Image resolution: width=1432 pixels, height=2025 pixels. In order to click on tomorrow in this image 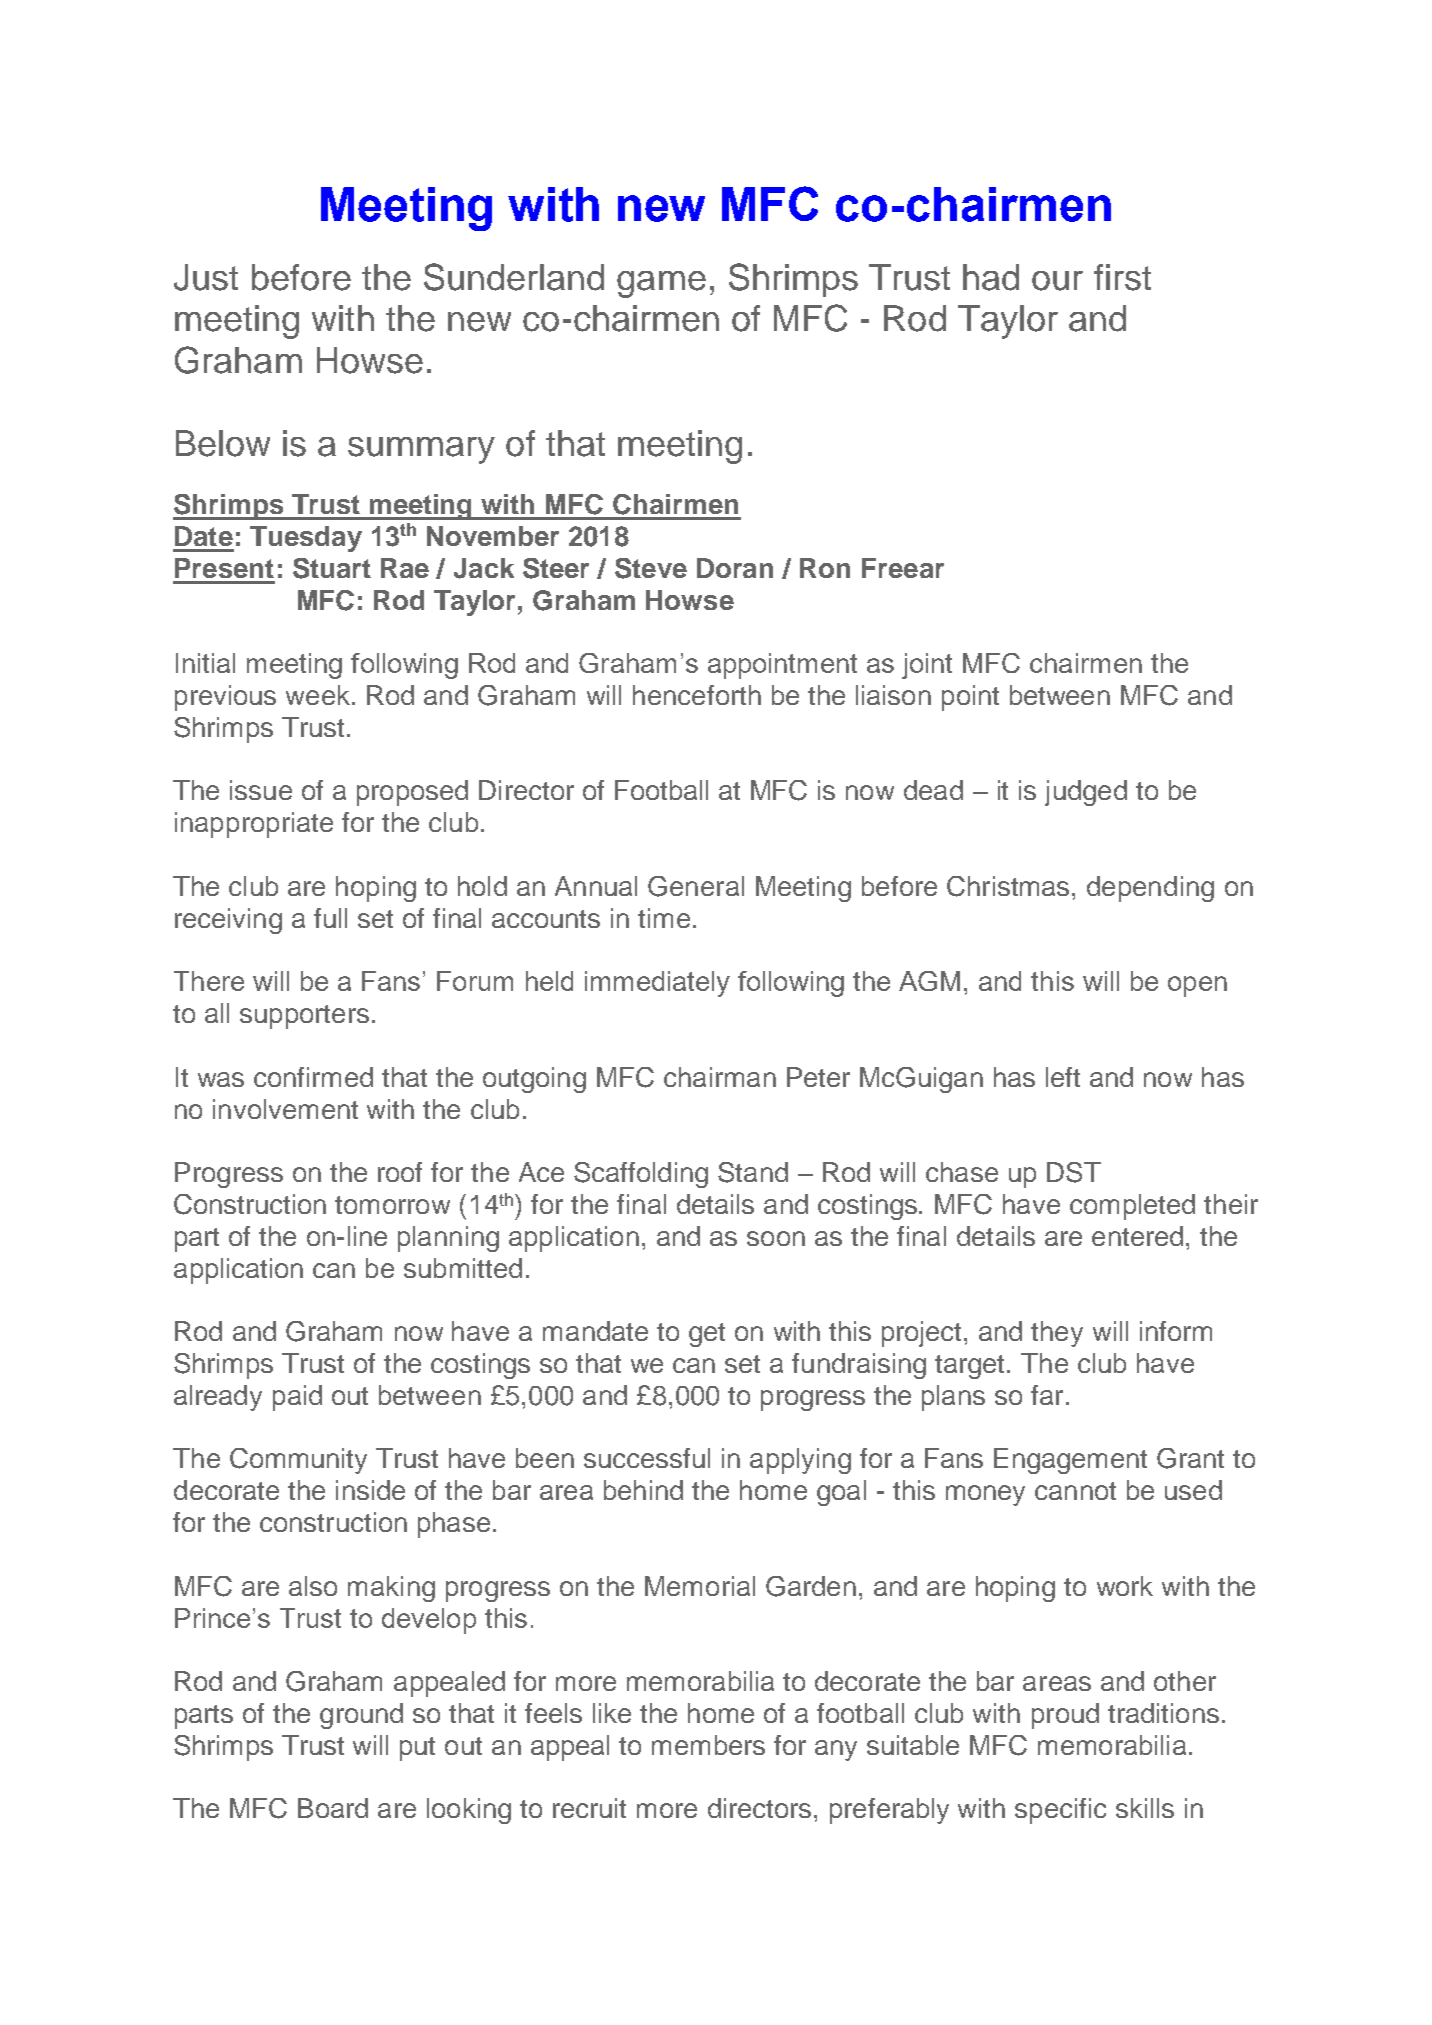, I will do `click(392, 1205)`.
